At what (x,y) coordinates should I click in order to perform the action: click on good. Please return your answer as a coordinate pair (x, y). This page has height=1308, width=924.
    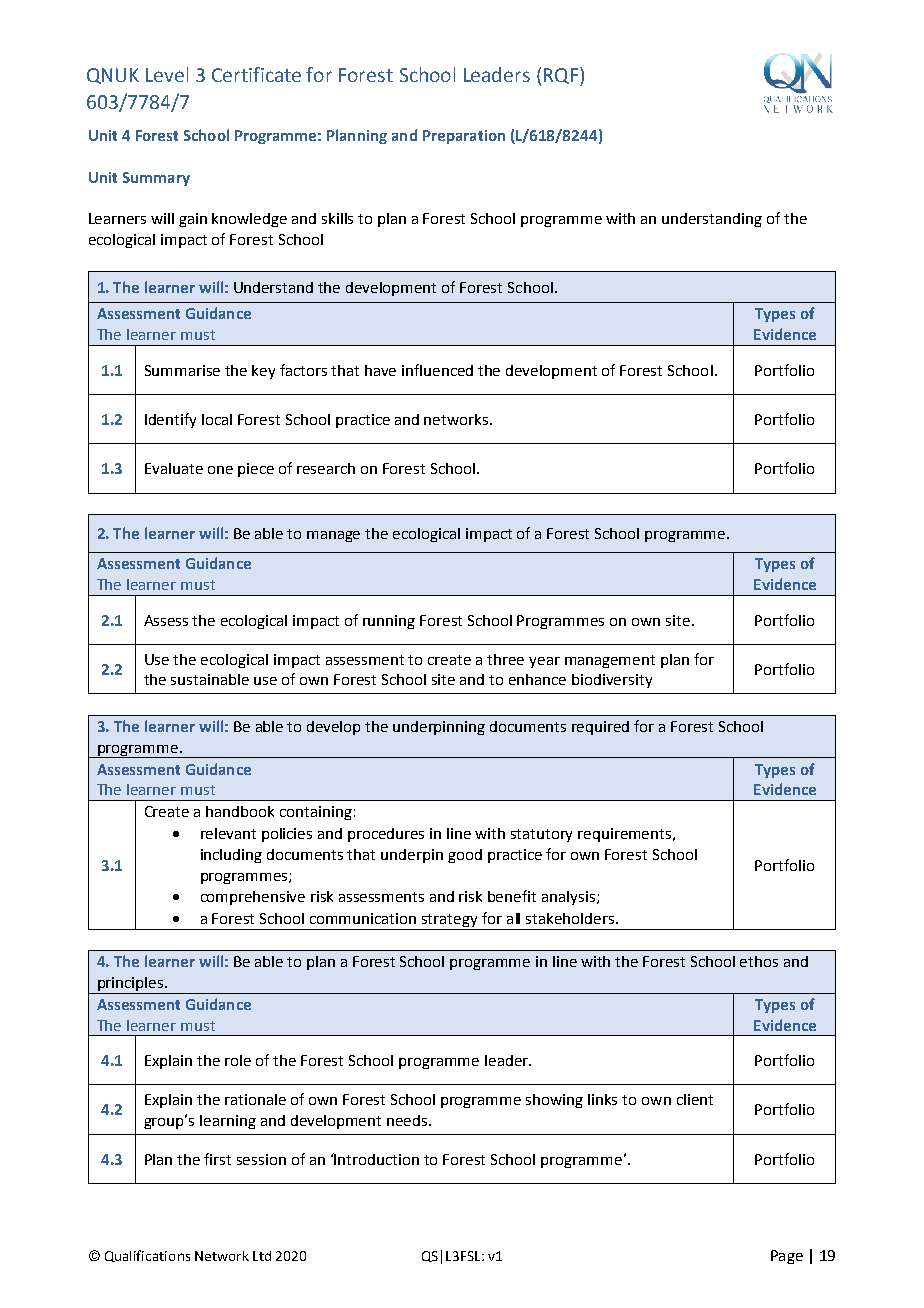
    Looking at the image, I should click on (465, 856).
